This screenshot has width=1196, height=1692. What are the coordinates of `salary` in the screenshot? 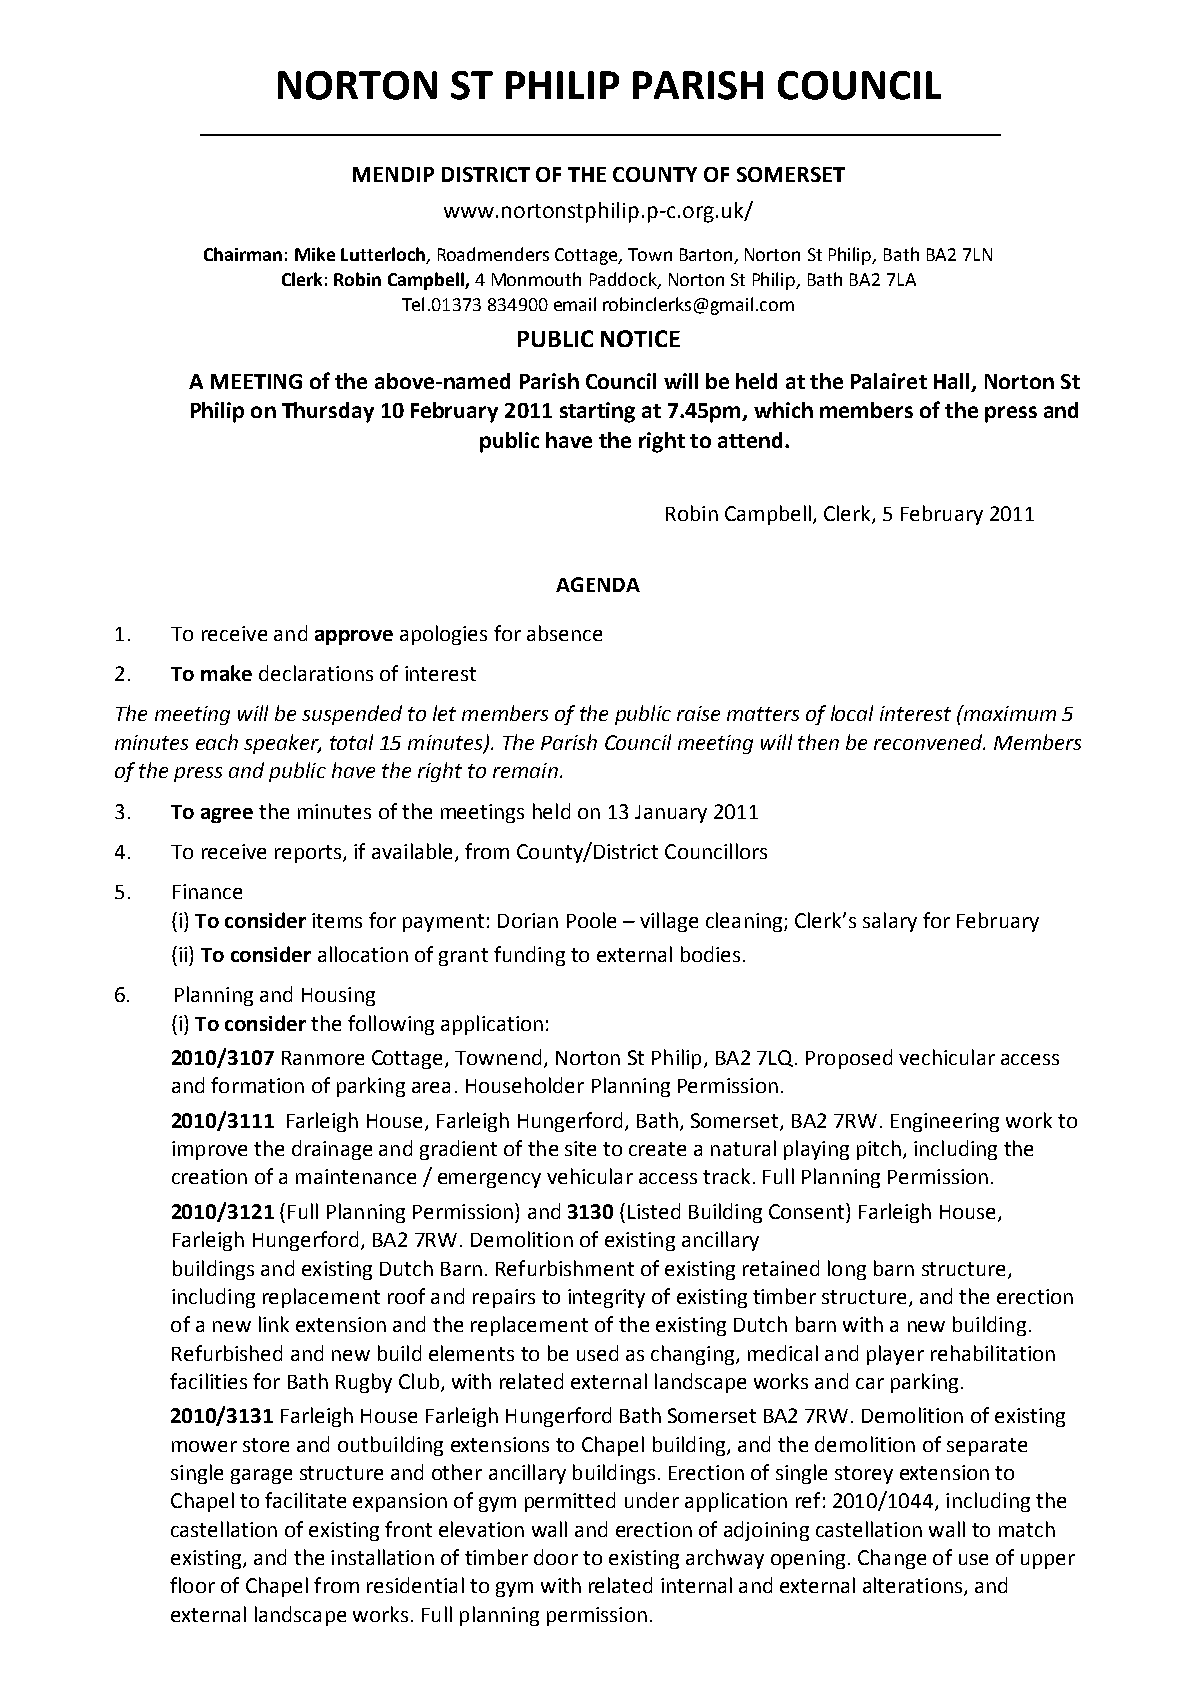 It's located at (890, 922).
